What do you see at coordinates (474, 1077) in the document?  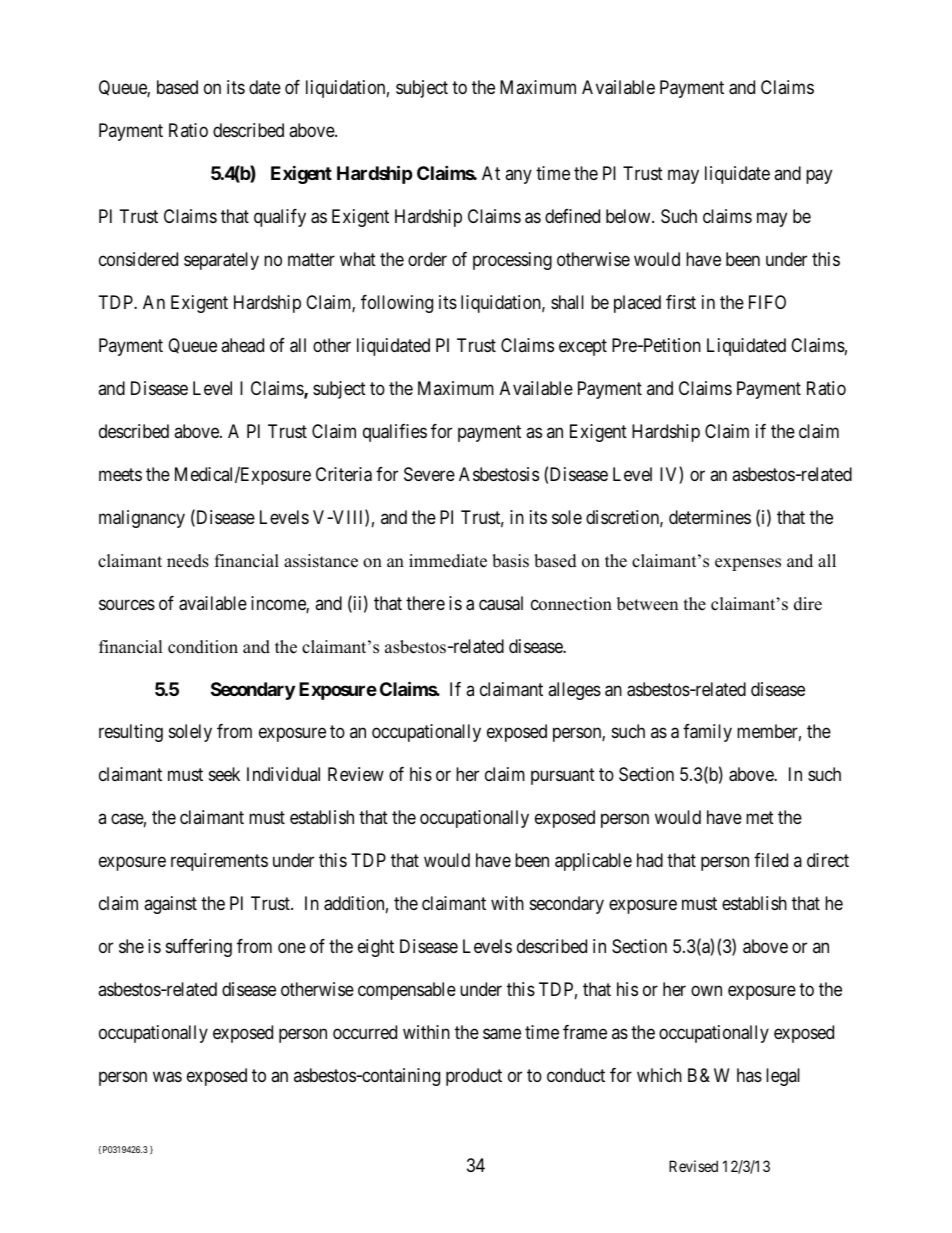 I see `product` at bounding box center [474, 1077].
